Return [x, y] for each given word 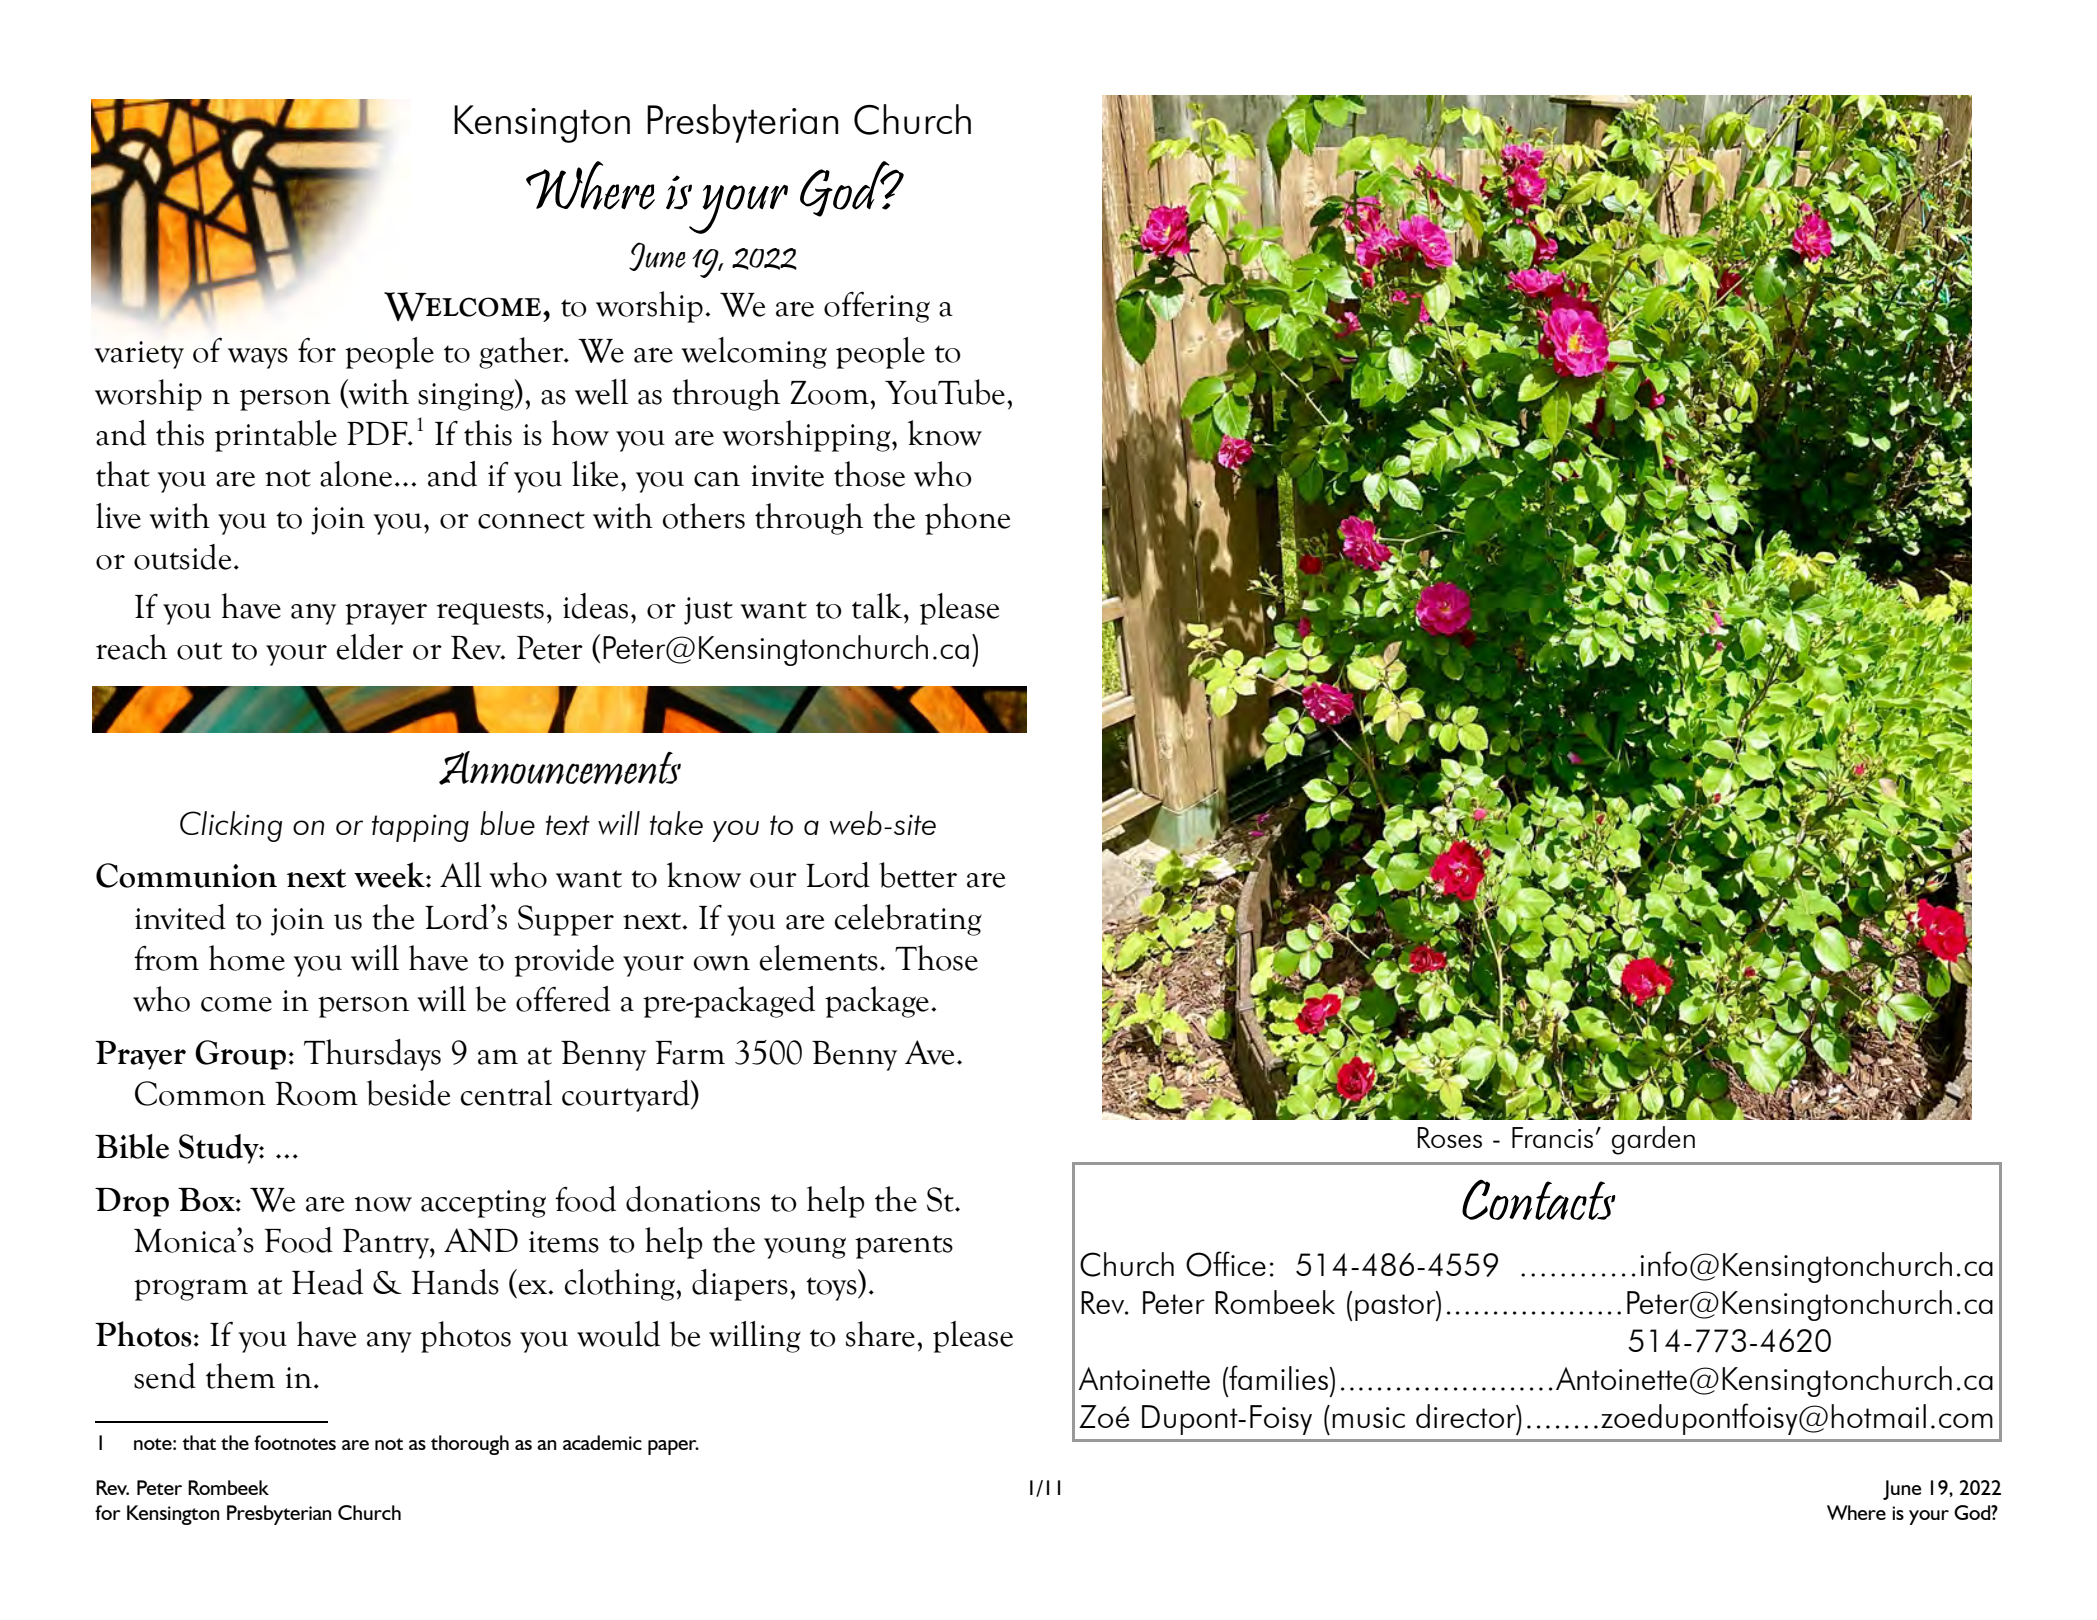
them [240, 1376]
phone [967, 519]
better [918, 875]
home [247, 958]
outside [182, 557]
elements [819, 958]
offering [877, 307]
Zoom [830, 393]
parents [904, 1247]
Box [207, 1200]
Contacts [1539, 1200]
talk [878, 606]
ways [258, 358]
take [676, 823]
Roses [1449, 1137]
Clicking [231, 826]
